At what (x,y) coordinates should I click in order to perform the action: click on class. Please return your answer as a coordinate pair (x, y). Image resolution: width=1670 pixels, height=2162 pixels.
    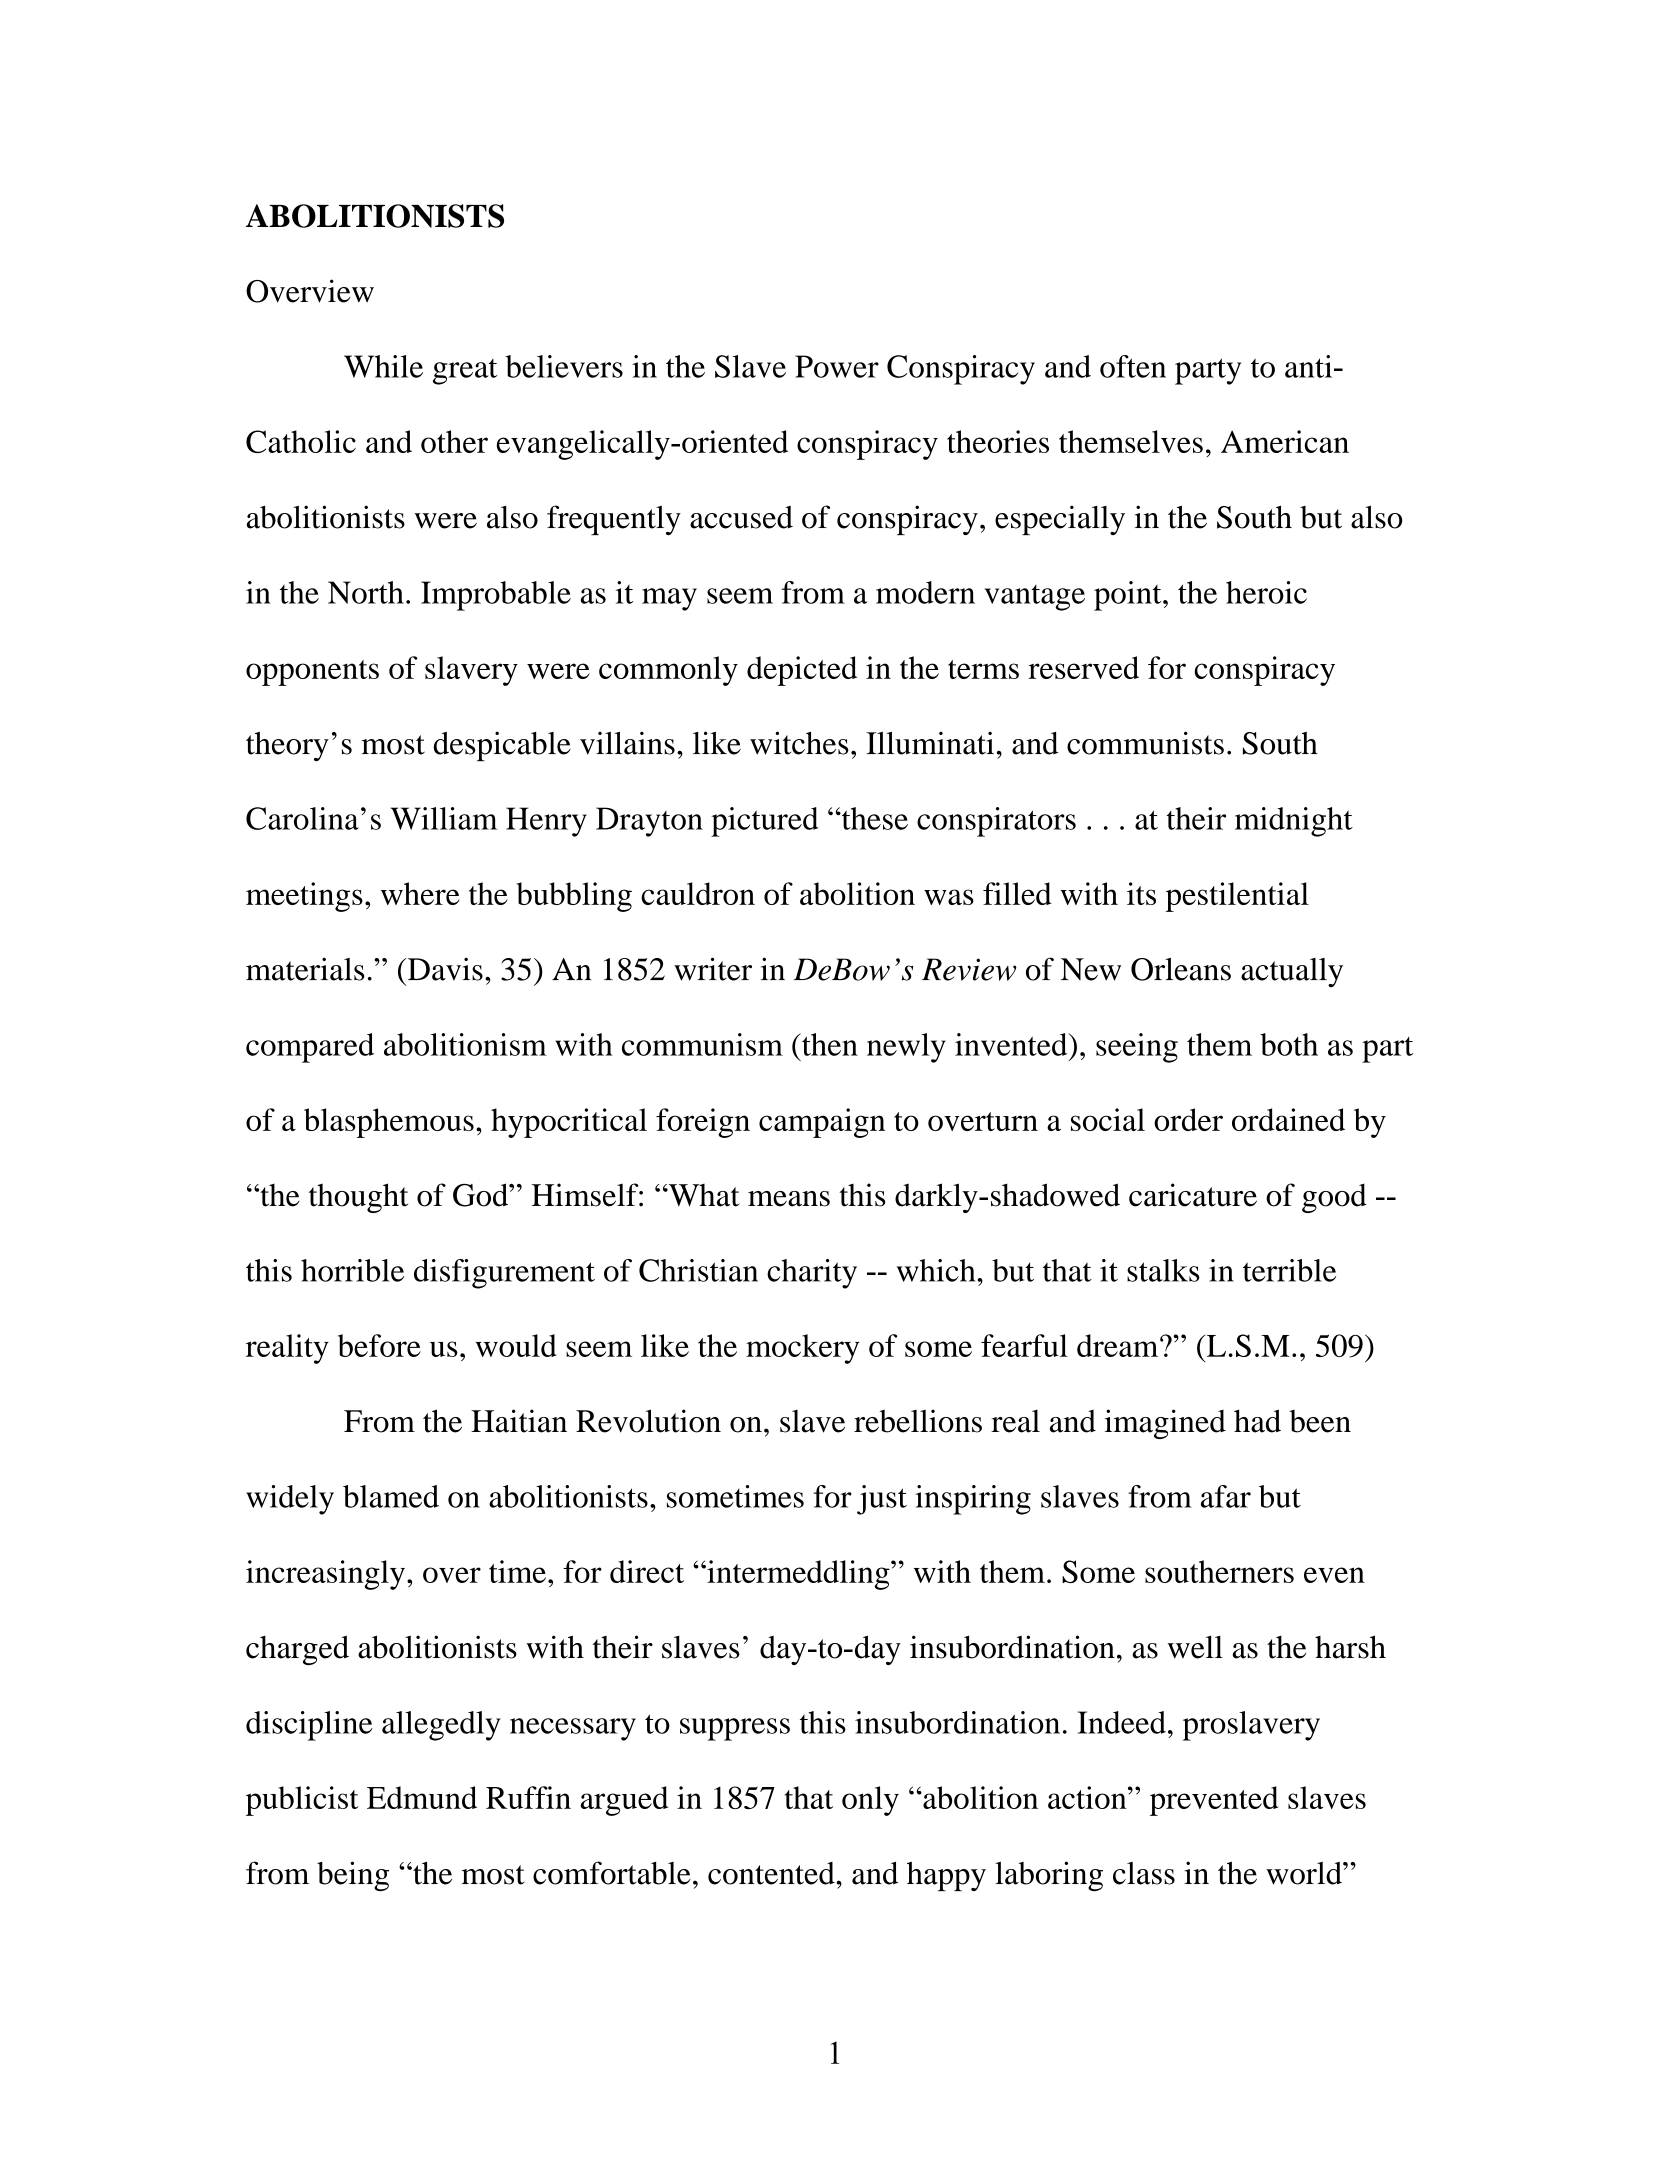
    Looking at the image, I should click on (1144, 1873).
